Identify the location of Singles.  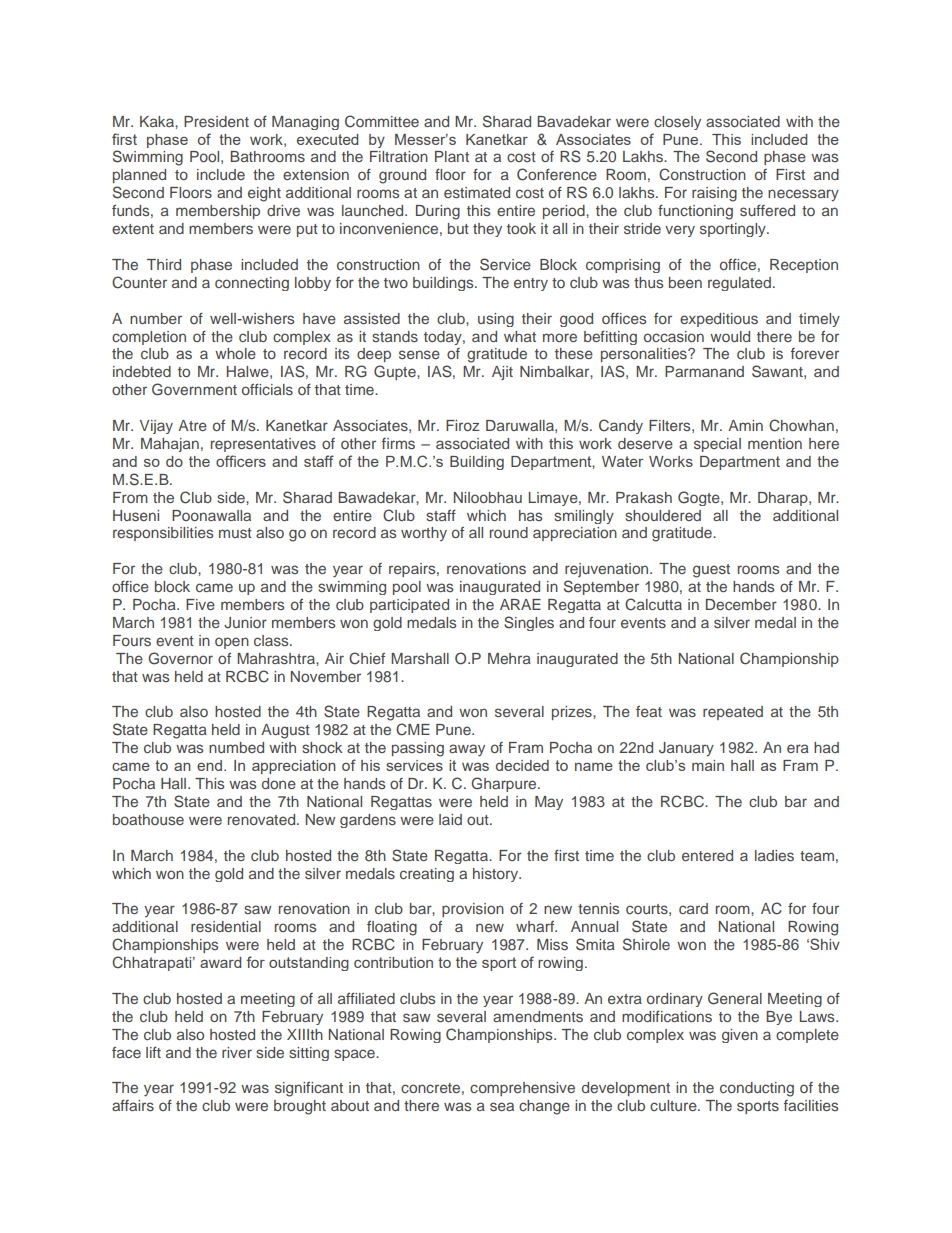
(529, 623).
